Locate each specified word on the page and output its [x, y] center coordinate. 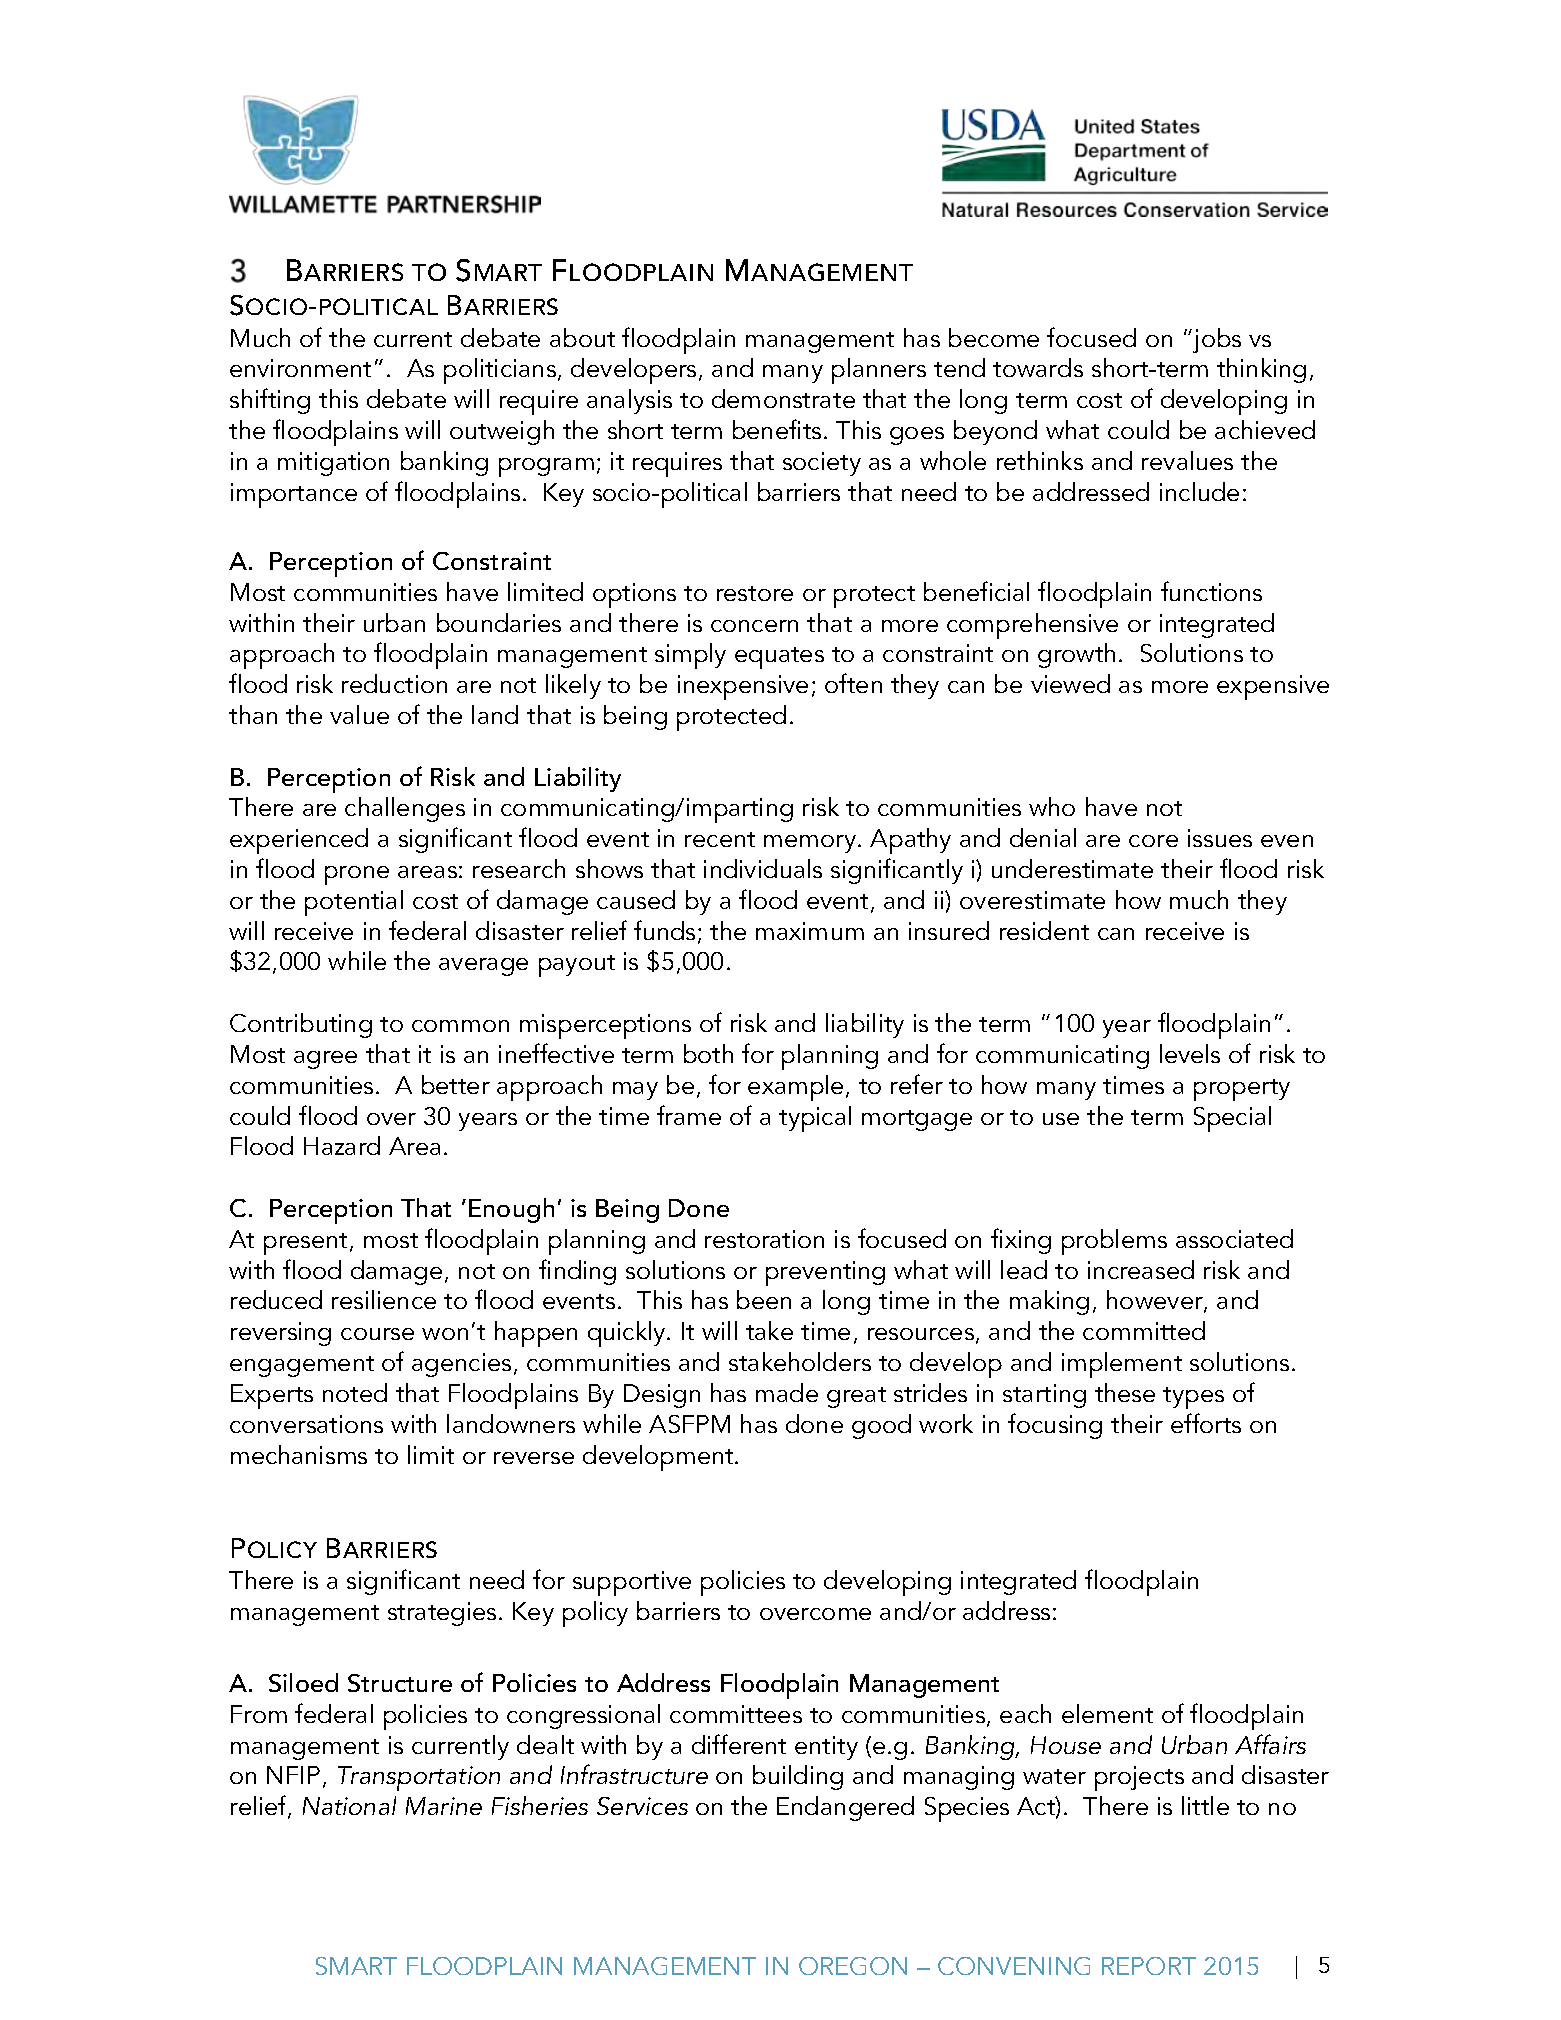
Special [1232, 1119]
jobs [1216, 340]
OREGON [853, 1966]
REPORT [1149, 1966]
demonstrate [783, 398]
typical [815, 1119]
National [349, 1805]
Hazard [342, 1145]
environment [300, 368]
